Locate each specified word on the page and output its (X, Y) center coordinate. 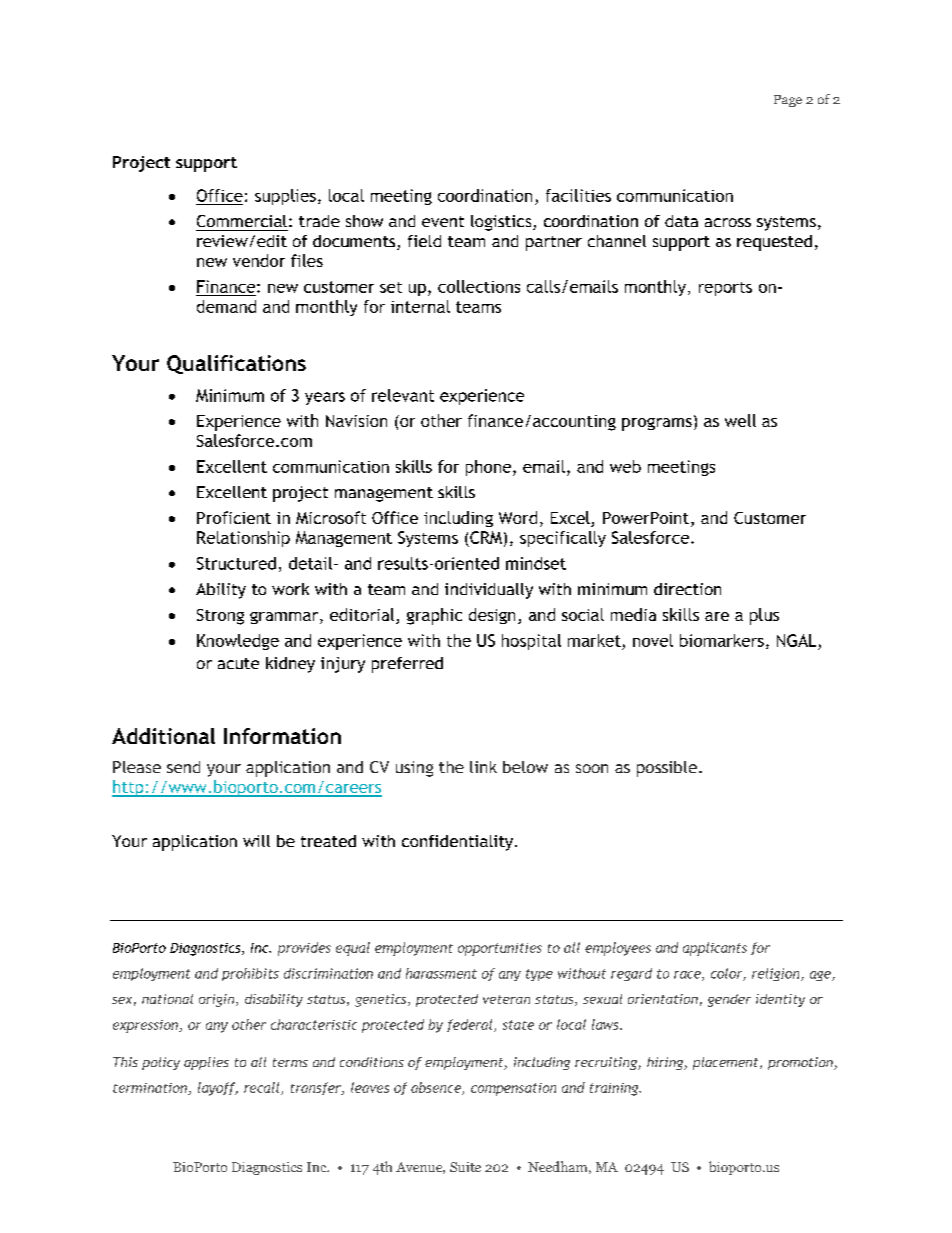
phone (488, 468)
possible (667, 769)
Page (788, 101)
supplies (285, 197)
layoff (218, 1089)
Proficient (234, 517)
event (443, 221)
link (483, 767)
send (183, 767)
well (740, 420)
